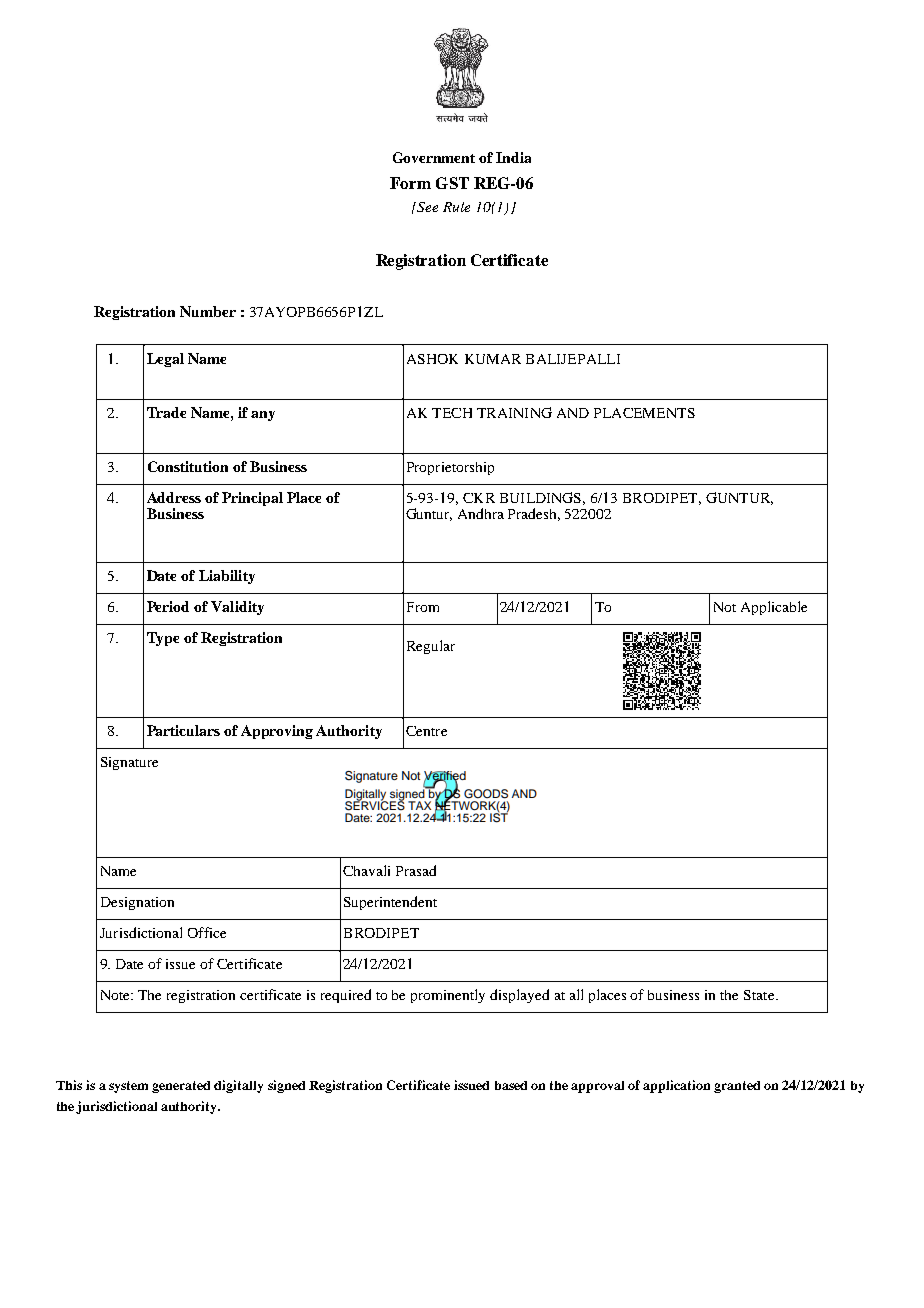 The width and height of the page is (924, 1308). Describe the element at coordinates (416, 870) in the page. I see `Prasad` at that location.
